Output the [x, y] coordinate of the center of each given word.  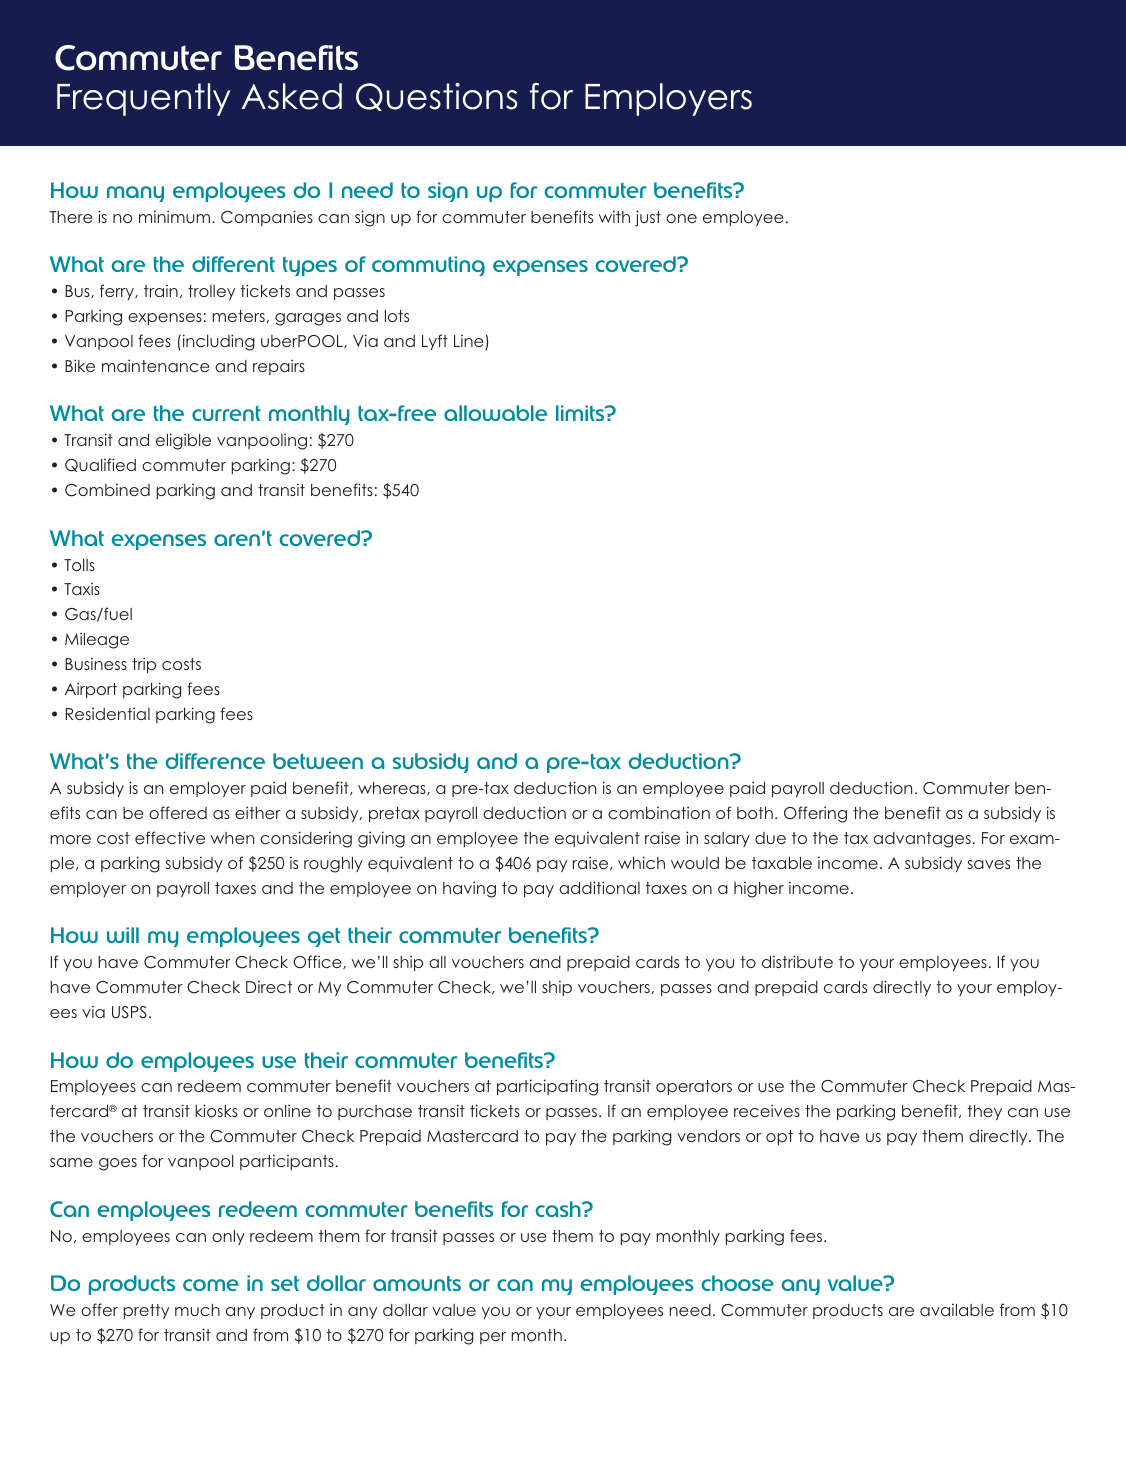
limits [581, 413]
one [681, 218]
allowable [495, 413]
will [123, 935]
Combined [107, 490]
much [197, 1310]
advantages [922, 840]
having [469, 889]
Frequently [144, 99]
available [957, 1309]
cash [559, 1209]
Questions [436, 97]
